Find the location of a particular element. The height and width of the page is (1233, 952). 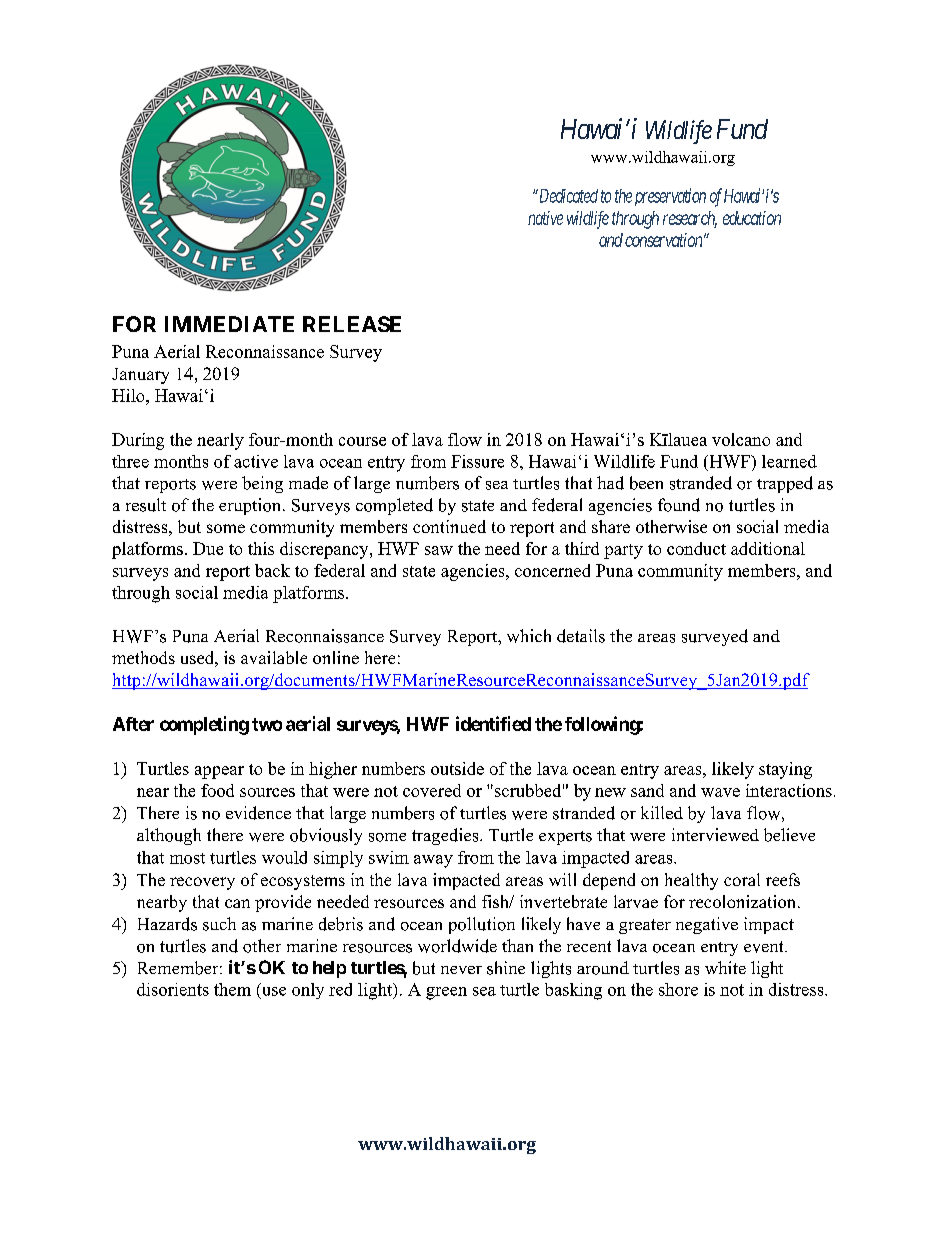

saw is located at coordinates (439, 550).
